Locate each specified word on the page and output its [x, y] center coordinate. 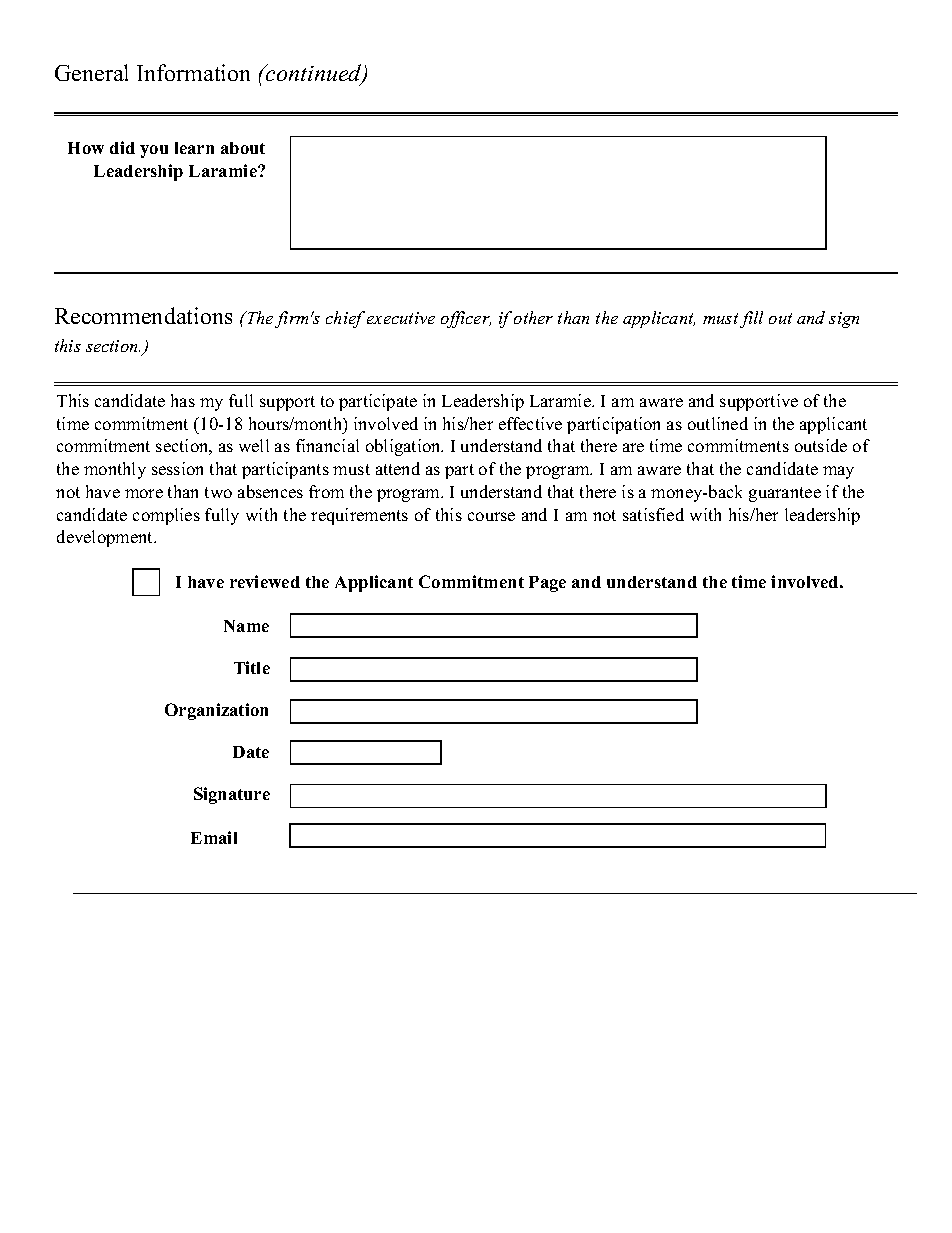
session [177, 468]
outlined [718, 423]
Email [214, 837]
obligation [404, 447]
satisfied [653, 514]
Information [193, 72]
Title [252, 667]
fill [751, 319]
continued [314, 74]
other [533, 317]
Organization [216, 711]
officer [466, 319]
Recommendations [143, 315]
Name [246, 626]
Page [547, 584]
